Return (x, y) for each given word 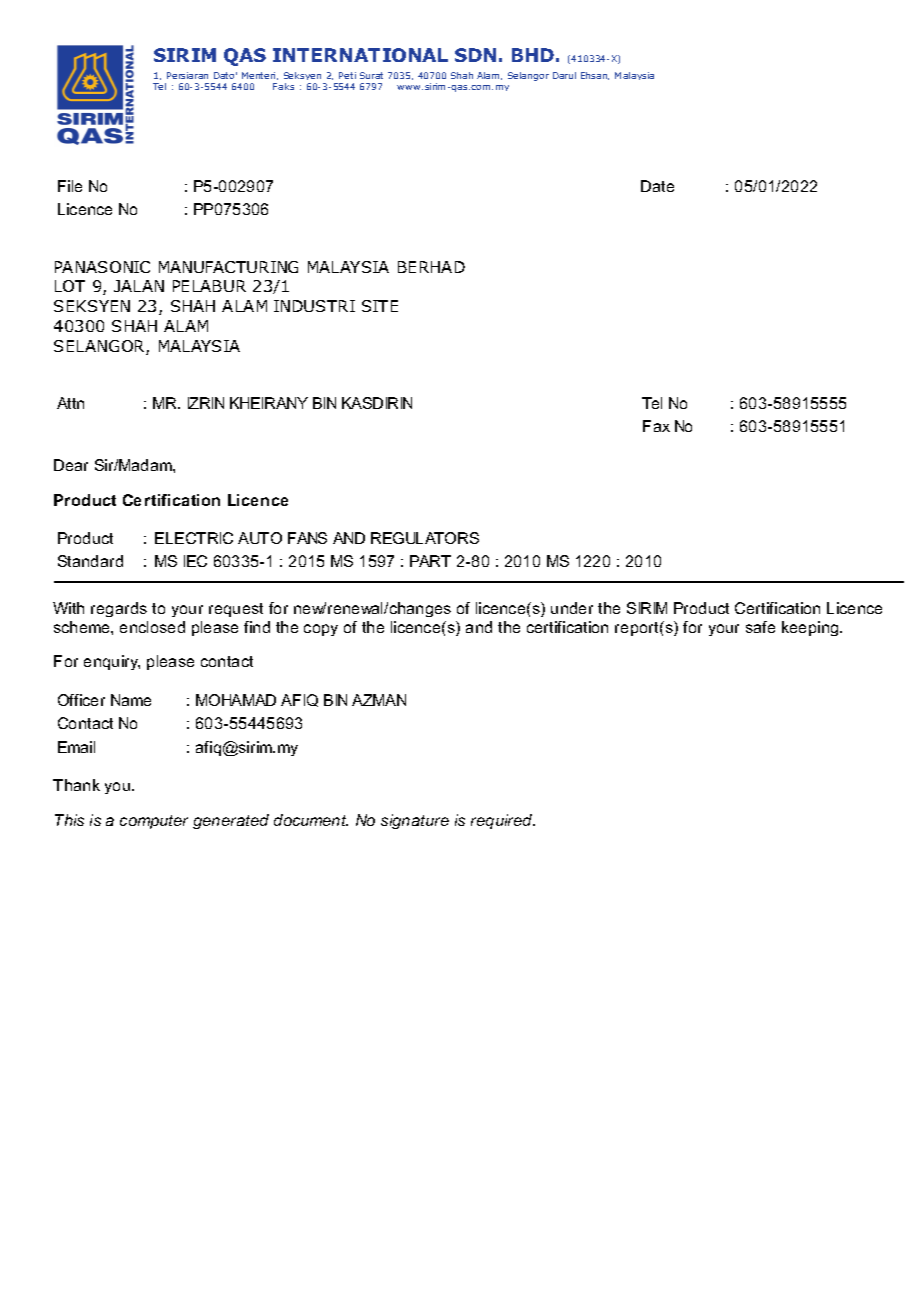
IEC (195, 561)
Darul (564, 75)
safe (760, 627)
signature (415, 821)
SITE (380, 306)
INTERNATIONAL (360, 55)
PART (430, 561)
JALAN (139, 286)
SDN (475, 55)
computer (154, 822)
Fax (656, 426)
